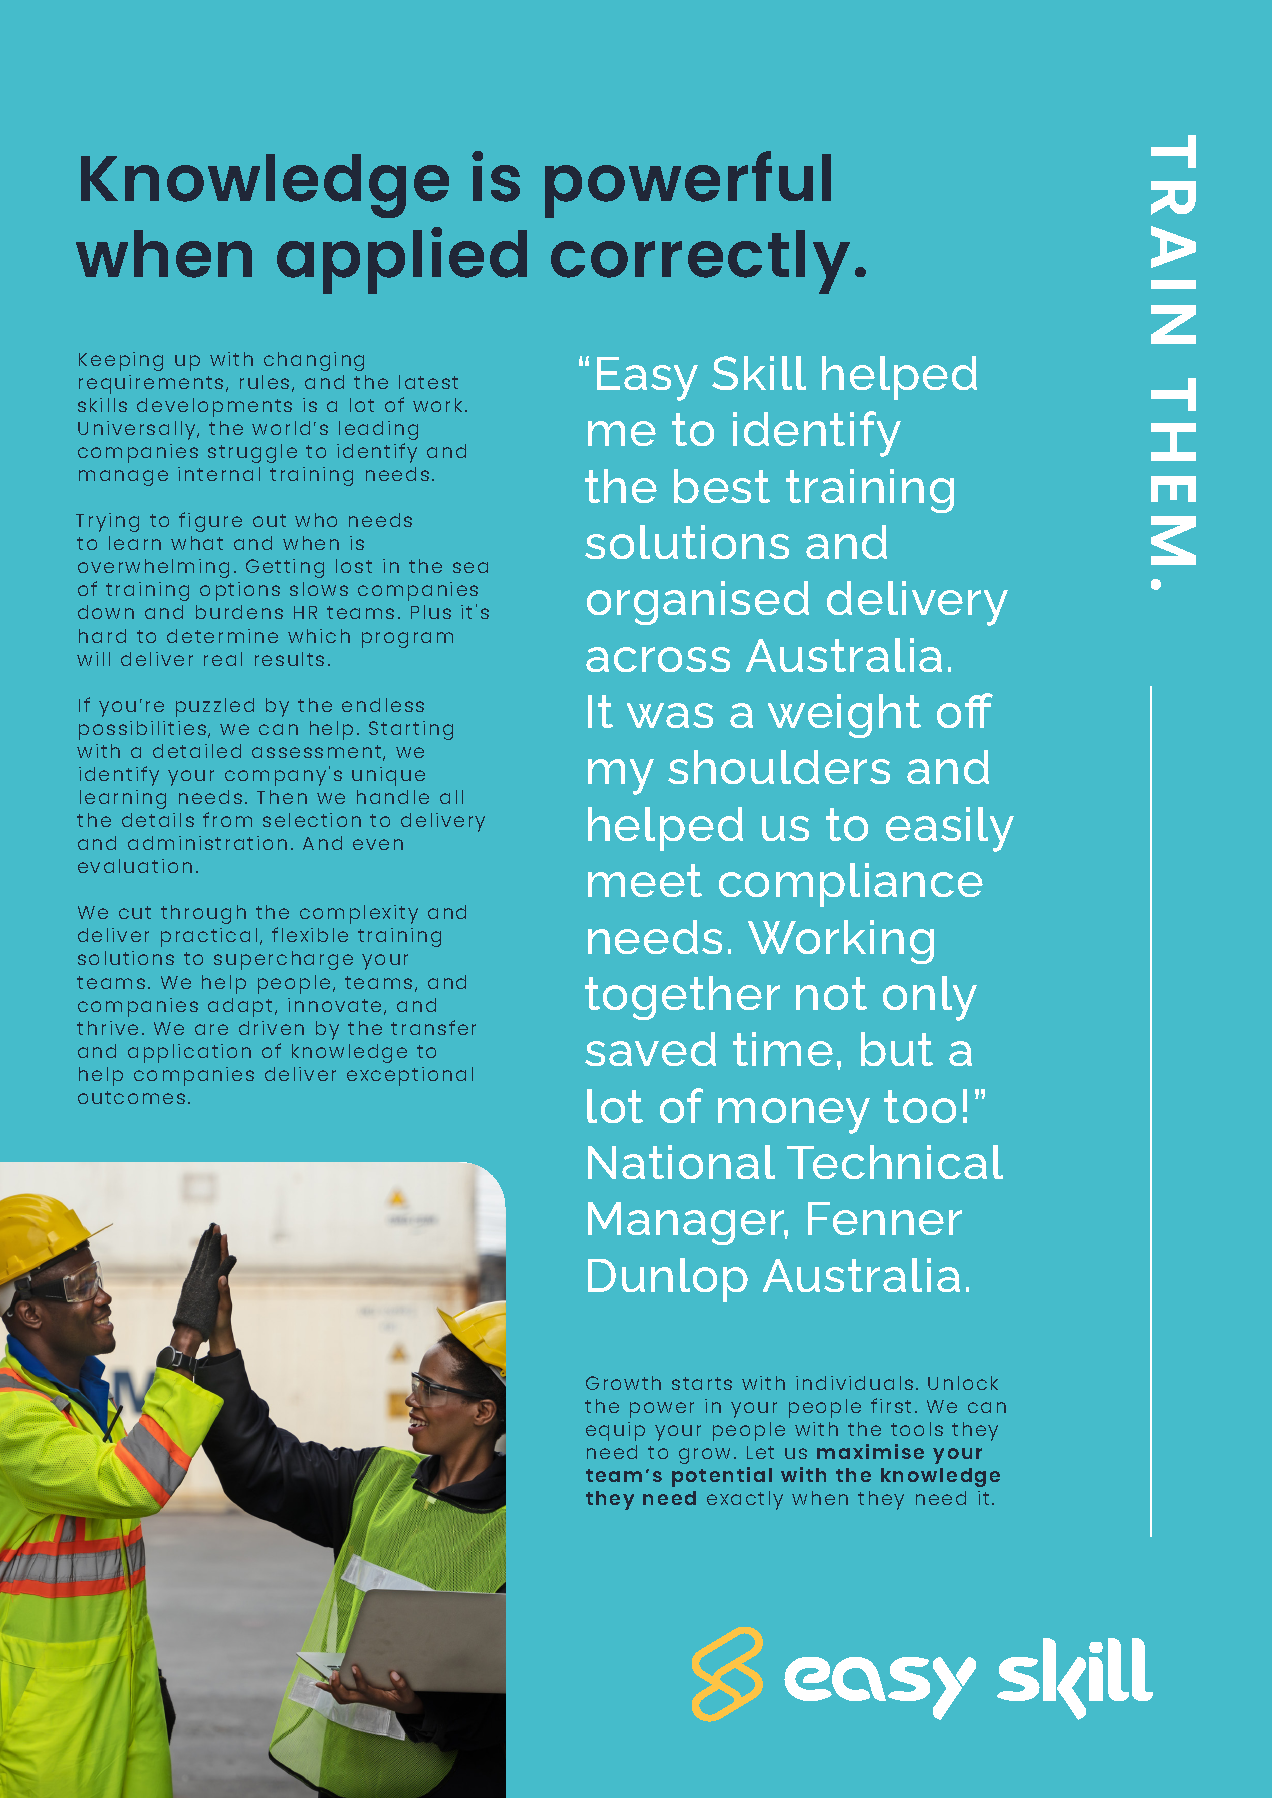  Describe the element at coordinates (844, 716) in the page. I see `weight` at that location.
